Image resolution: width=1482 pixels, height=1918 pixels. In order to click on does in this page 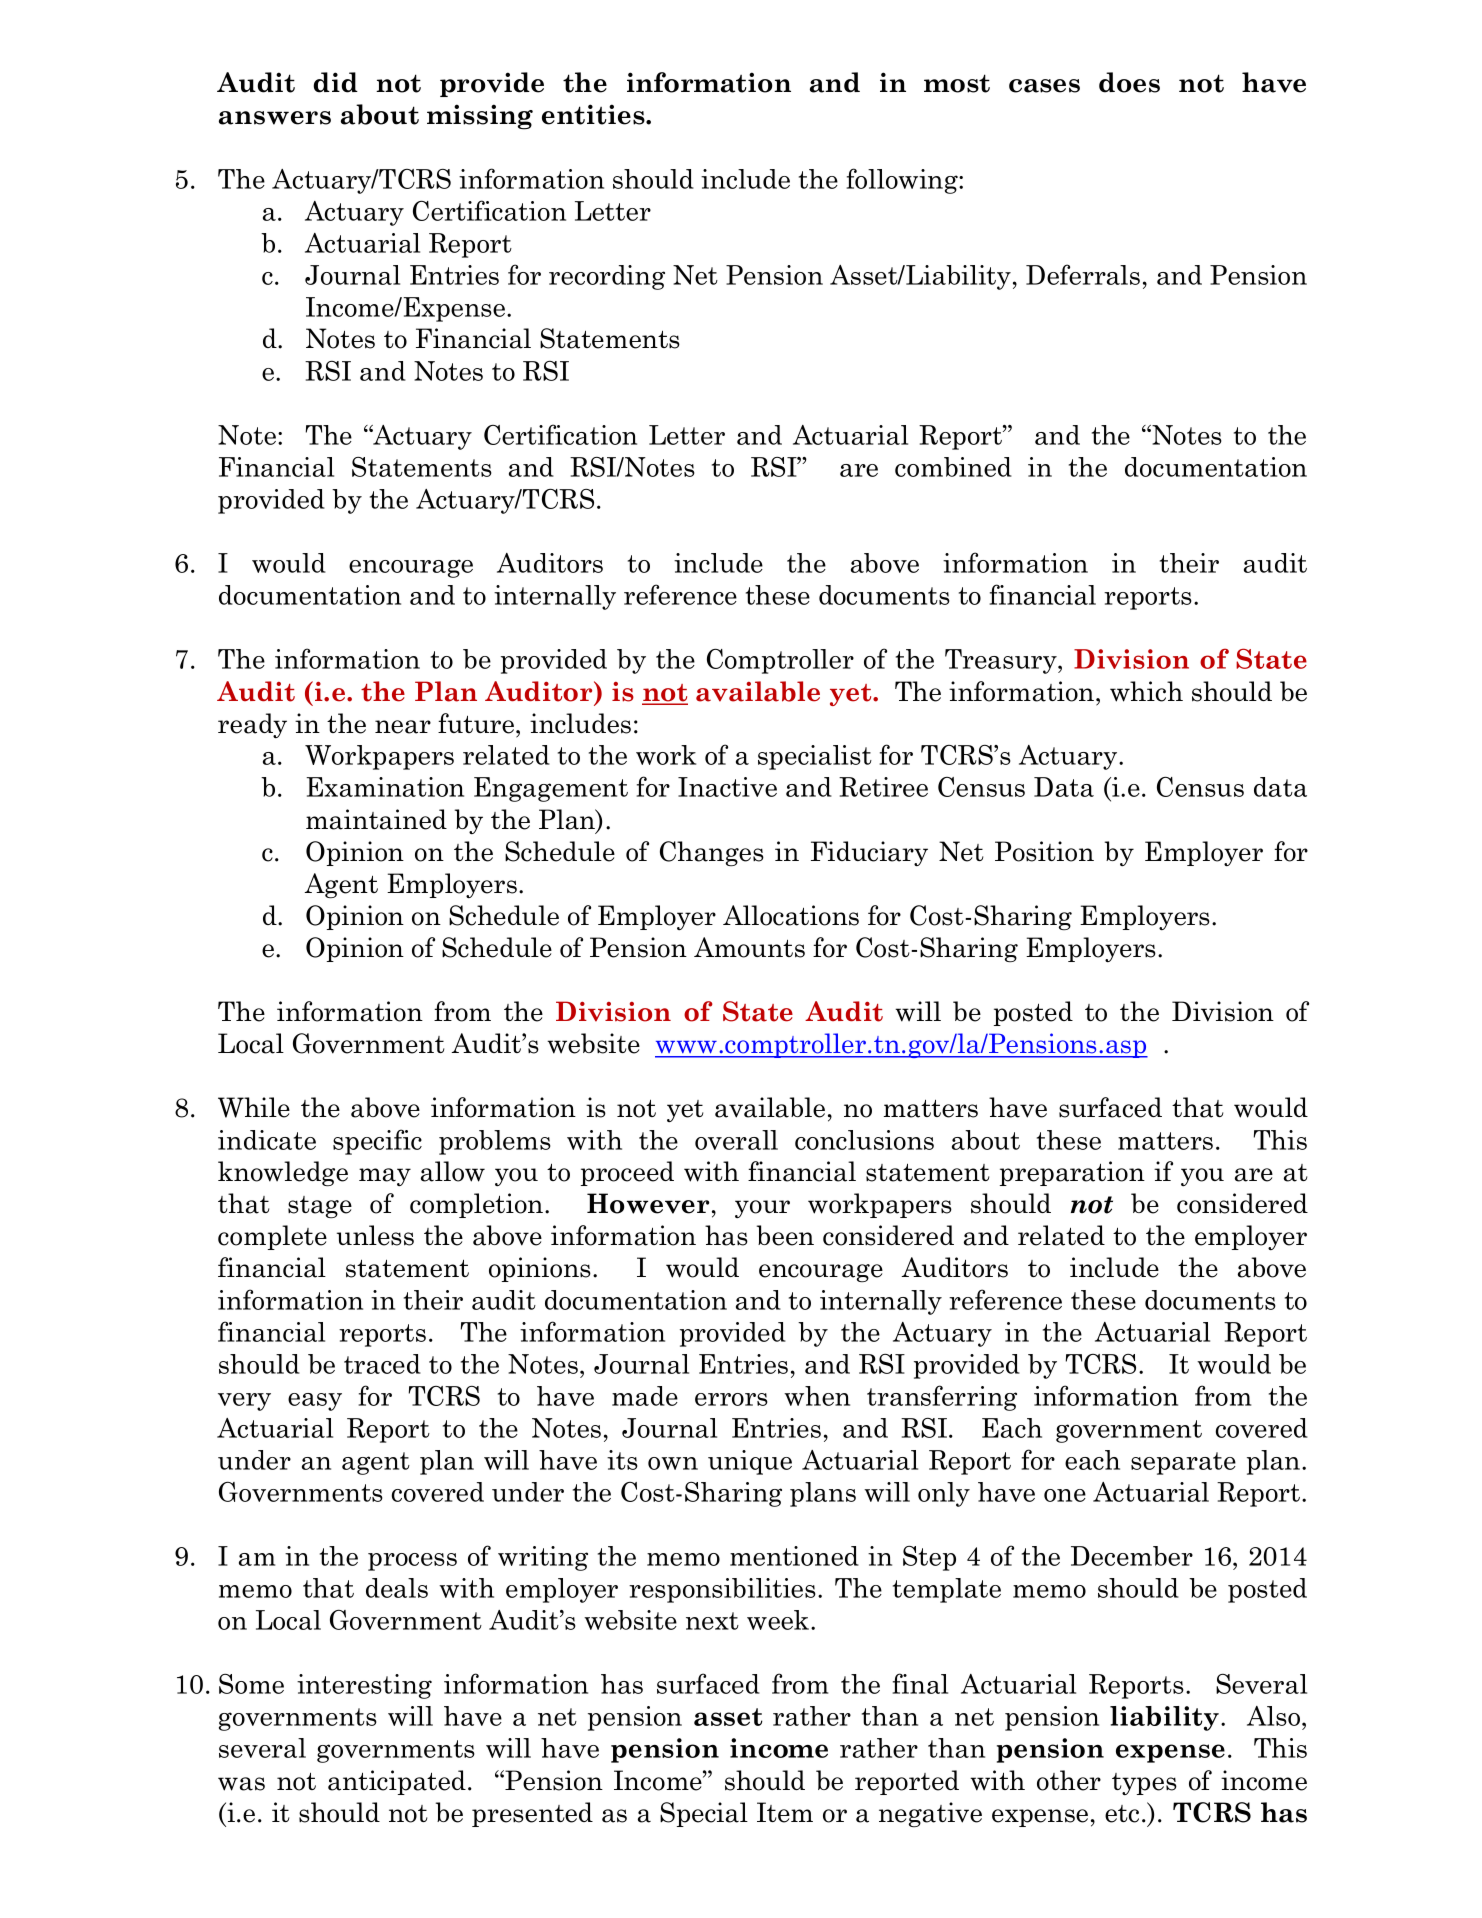, I will do `click(1129, 82)`.
